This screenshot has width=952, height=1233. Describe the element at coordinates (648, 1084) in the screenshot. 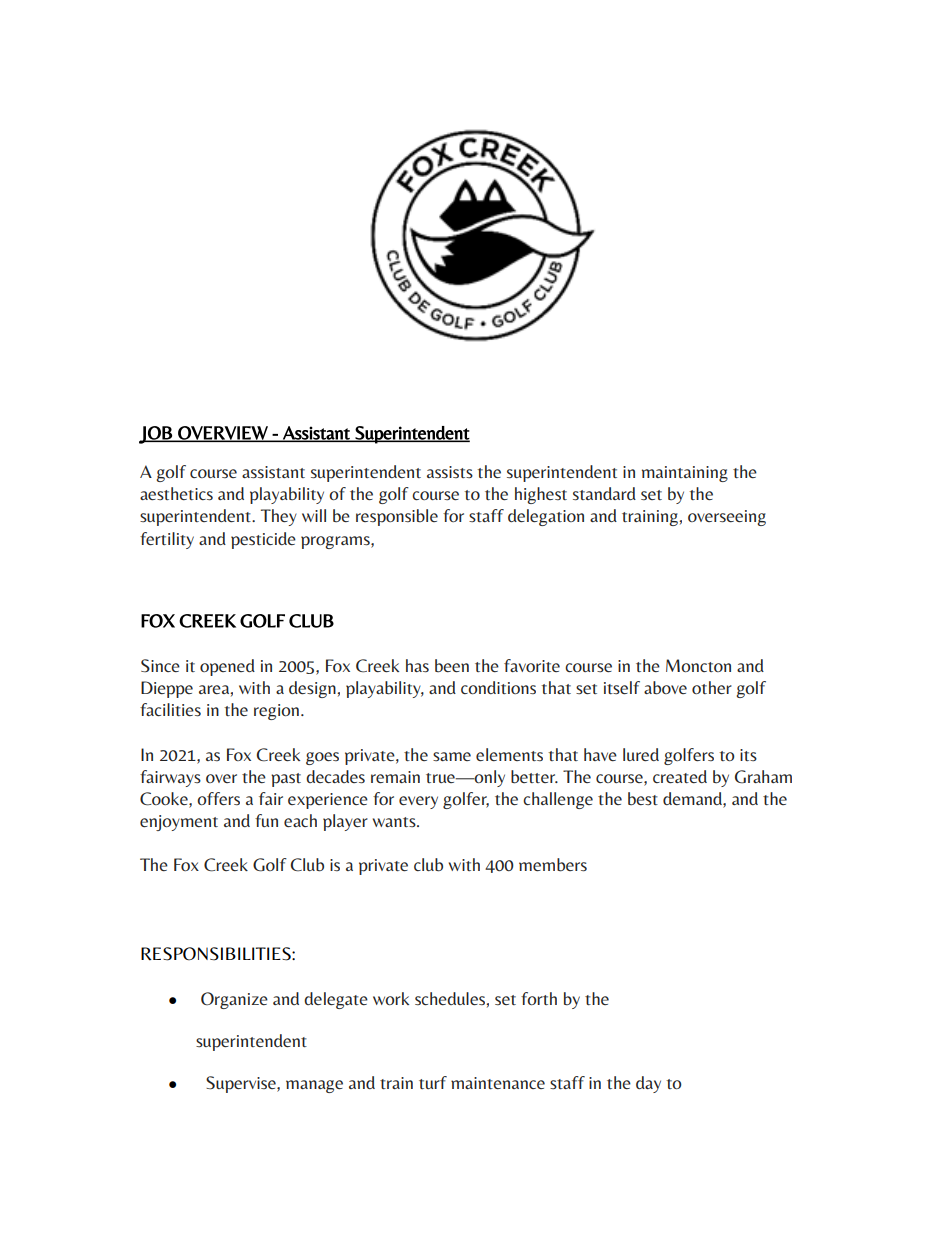

I see `day` at that location.
